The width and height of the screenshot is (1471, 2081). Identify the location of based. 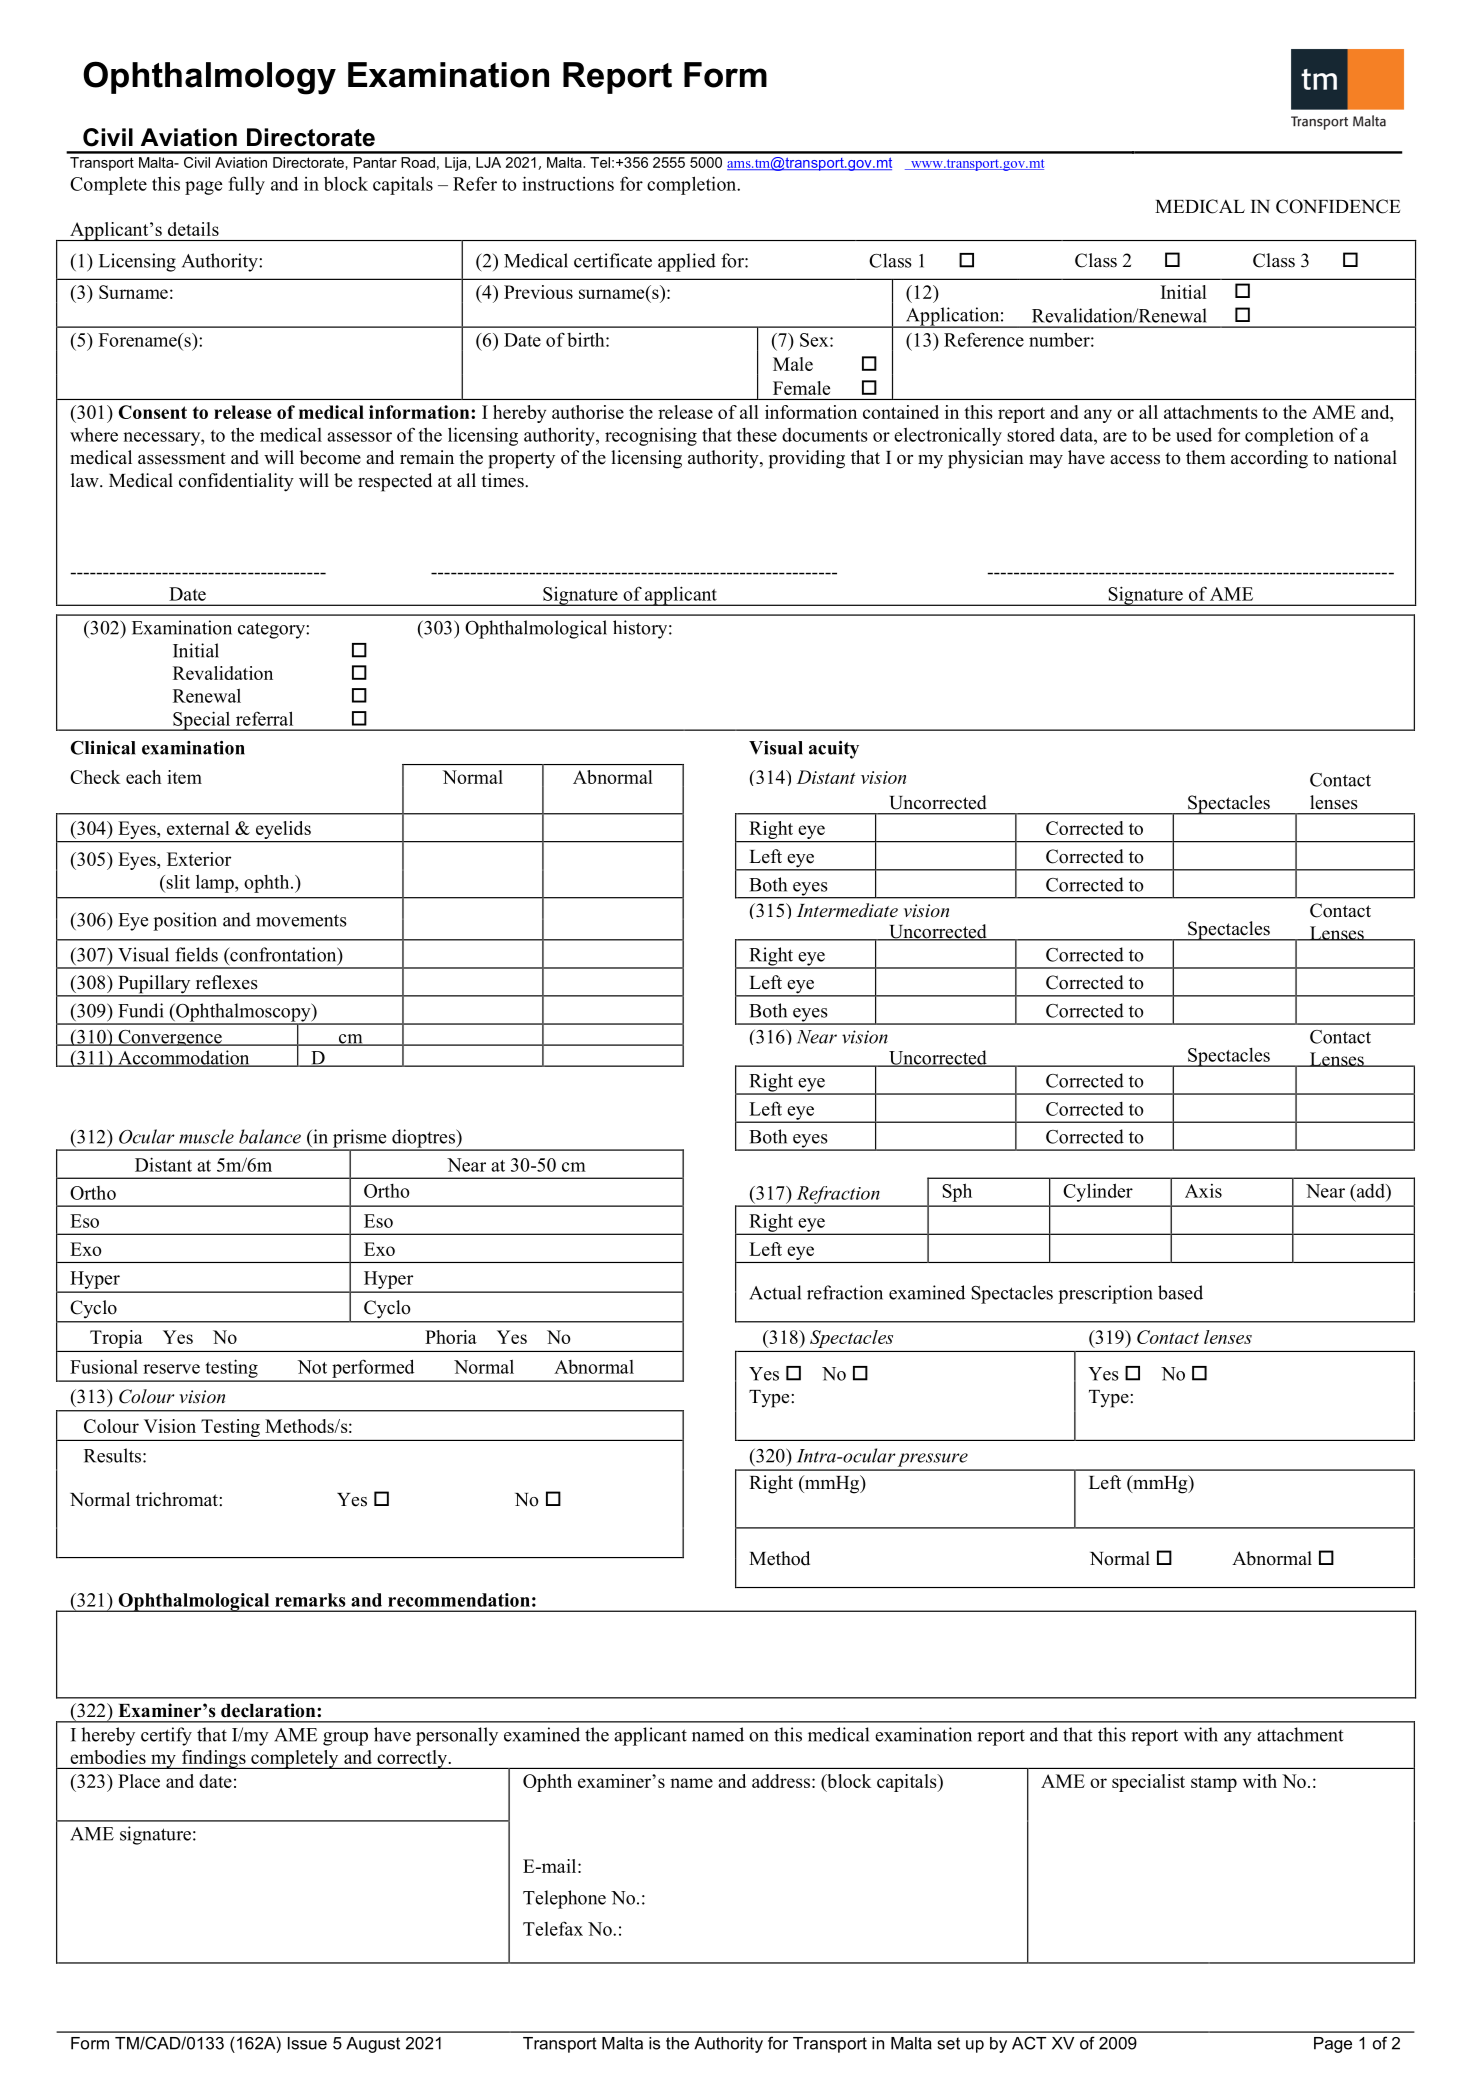
(1180, 1292).
